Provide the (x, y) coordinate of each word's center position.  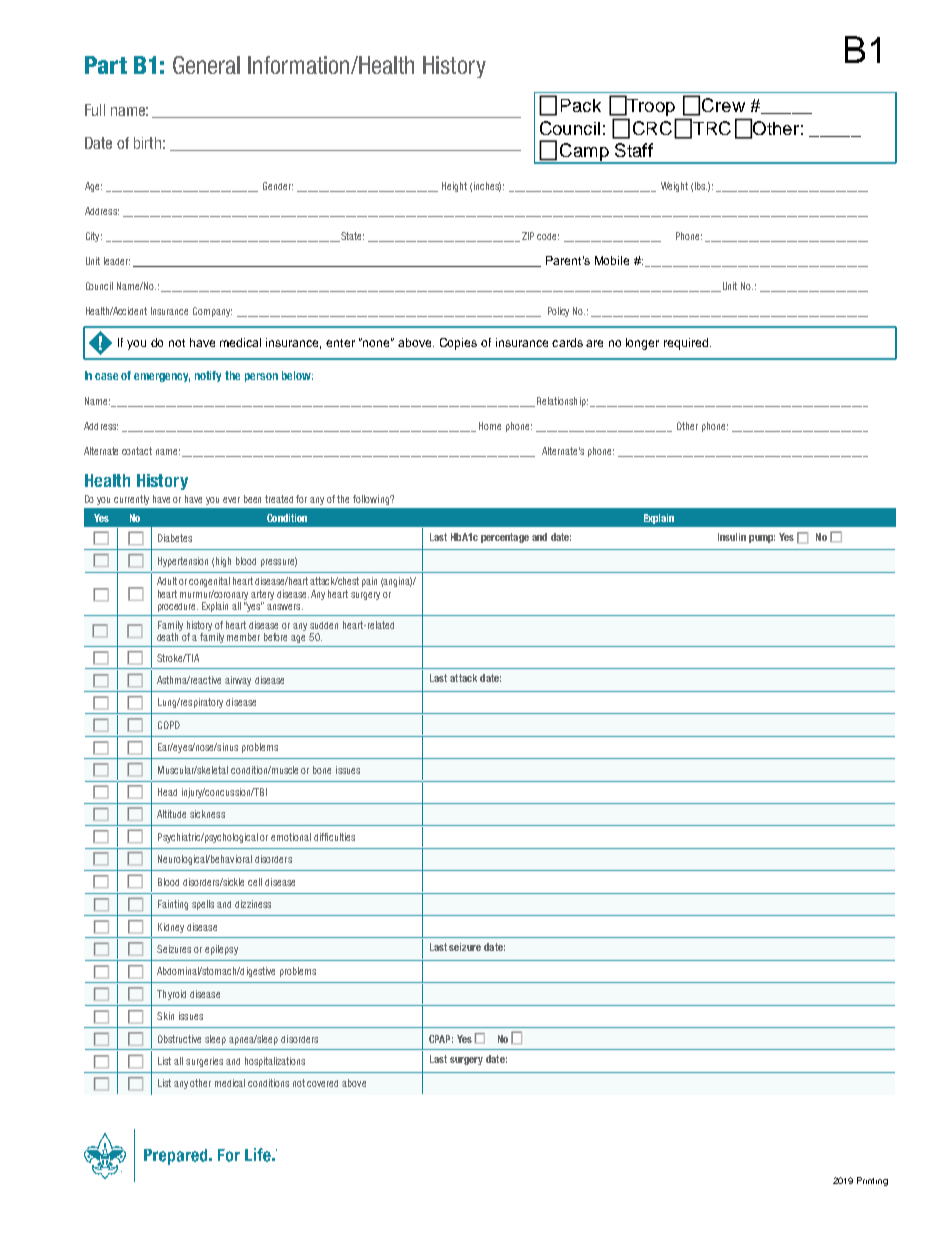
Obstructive (179, 1039)
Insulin (732, 537)
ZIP (528, 236)
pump (762, 539)
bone (322, 770)
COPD (169, 725)
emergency (162, 377)
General (206, 65)
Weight (674, 187)
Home (490, 426)
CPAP (441, 1039)
